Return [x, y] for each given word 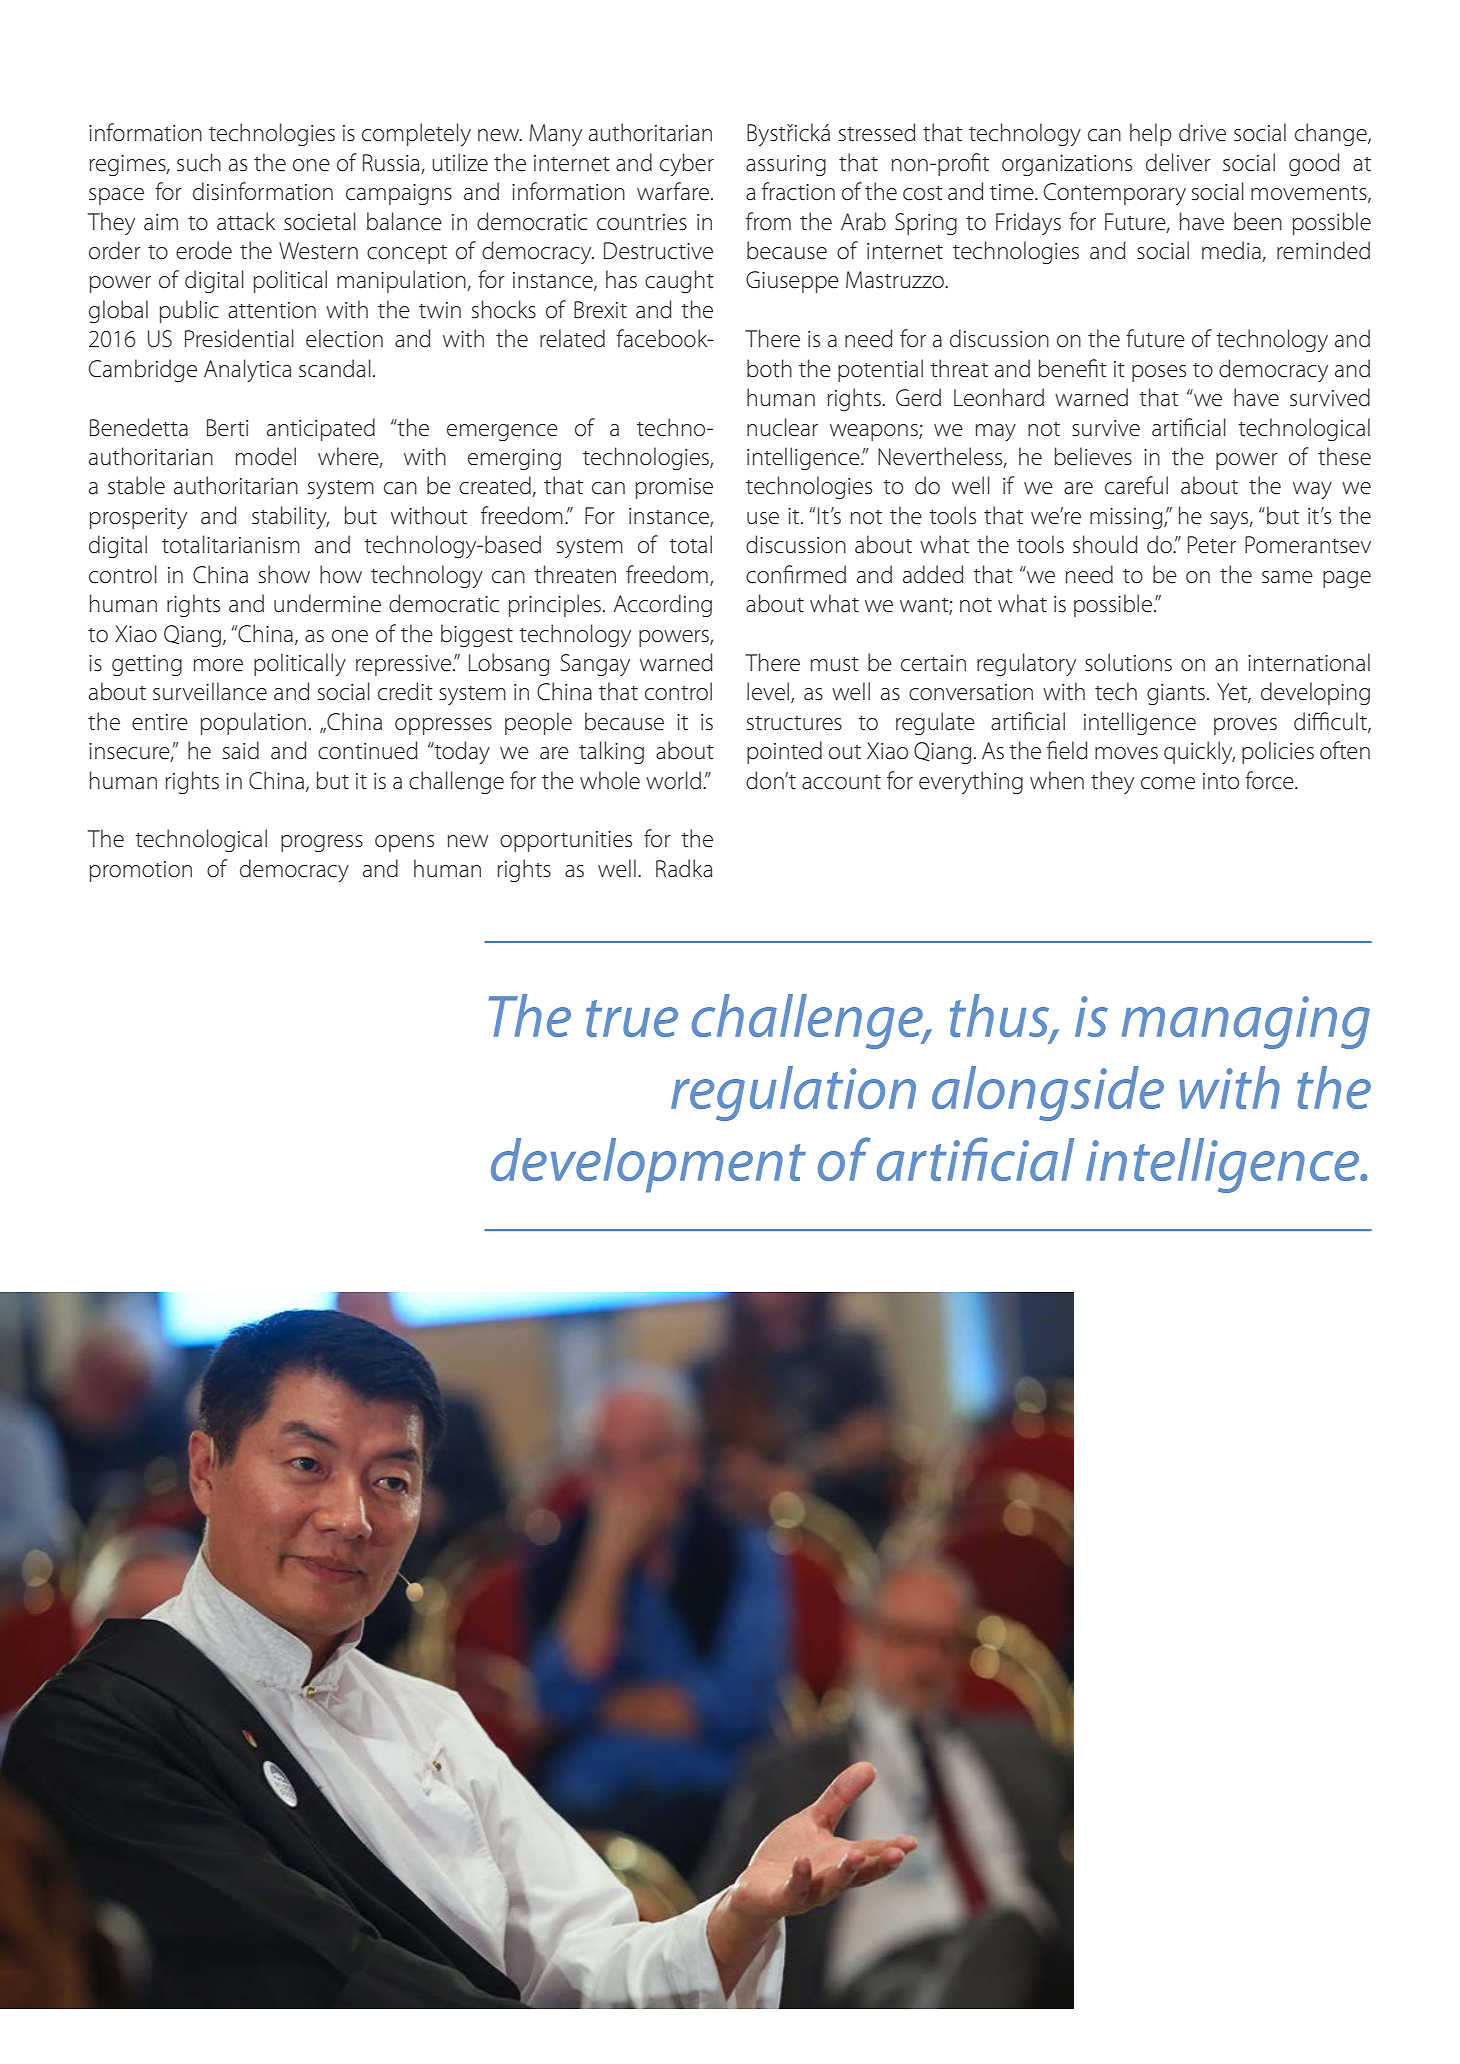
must [835, 664]
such [199, 162]
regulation [793, 1093]
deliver [1178, 162]
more [218, 665]
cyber [687, 164]
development [648, 1165]
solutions [1128, 662]
